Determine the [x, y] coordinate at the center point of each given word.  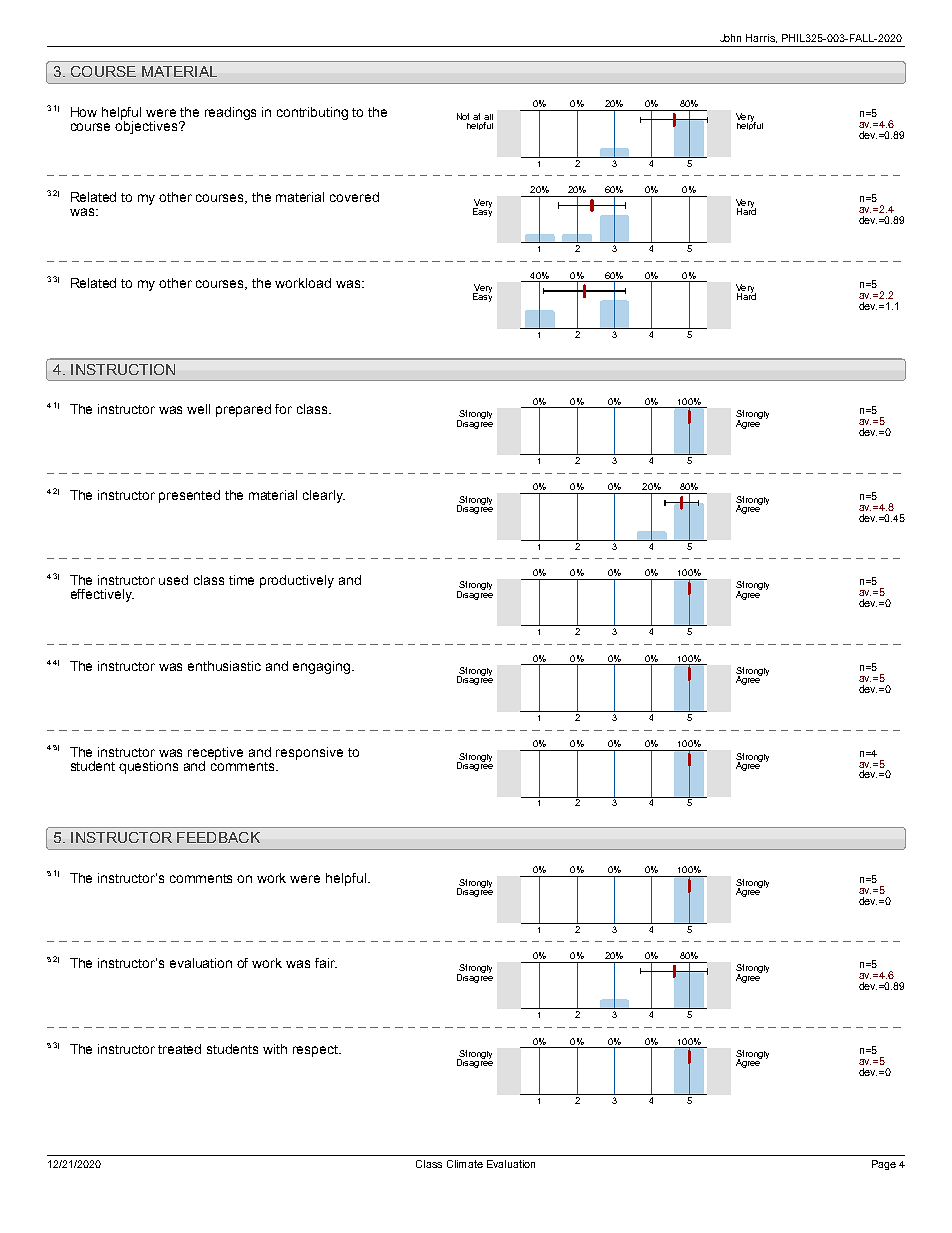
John [730, 38]
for [283, 409]
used [173, 580]
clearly [324, 496]
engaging [321, 667]
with [275, 1049]
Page [884, 1165]
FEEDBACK [218, 837]
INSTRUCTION [123, 369]
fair [326, 963]
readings [230, 113]
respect [317, 1051]
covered [354, 197]
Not [463, 116]
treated [179, 1049]
